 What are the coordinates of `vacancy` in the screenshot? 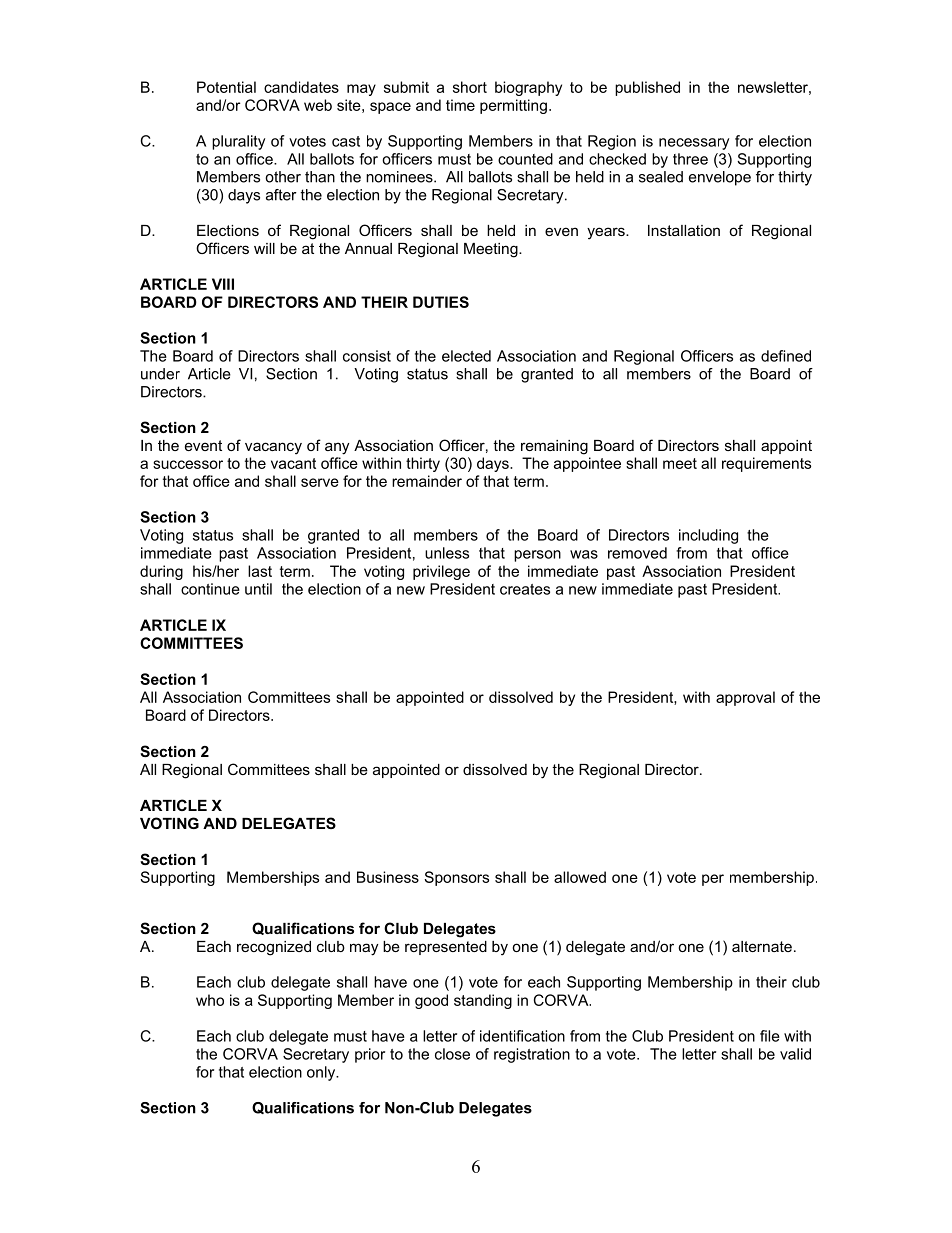 It's located at (273, 448).
